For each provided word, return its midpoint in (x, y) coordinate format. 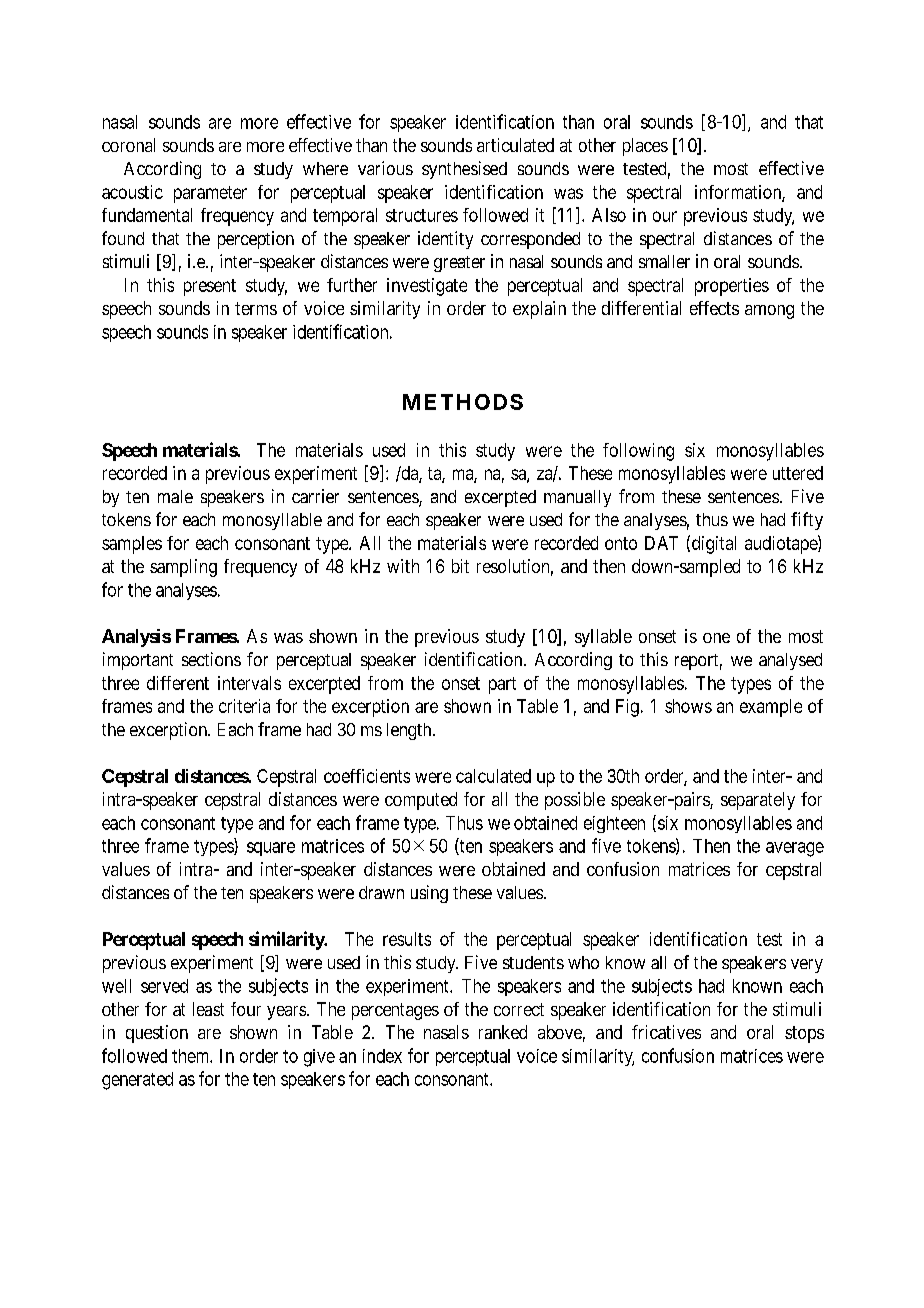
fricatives (666, 1032)
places (645, 147)
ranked (503, 1032)
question (157, 1034)
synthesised (464, 170)
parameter (210, 194)
